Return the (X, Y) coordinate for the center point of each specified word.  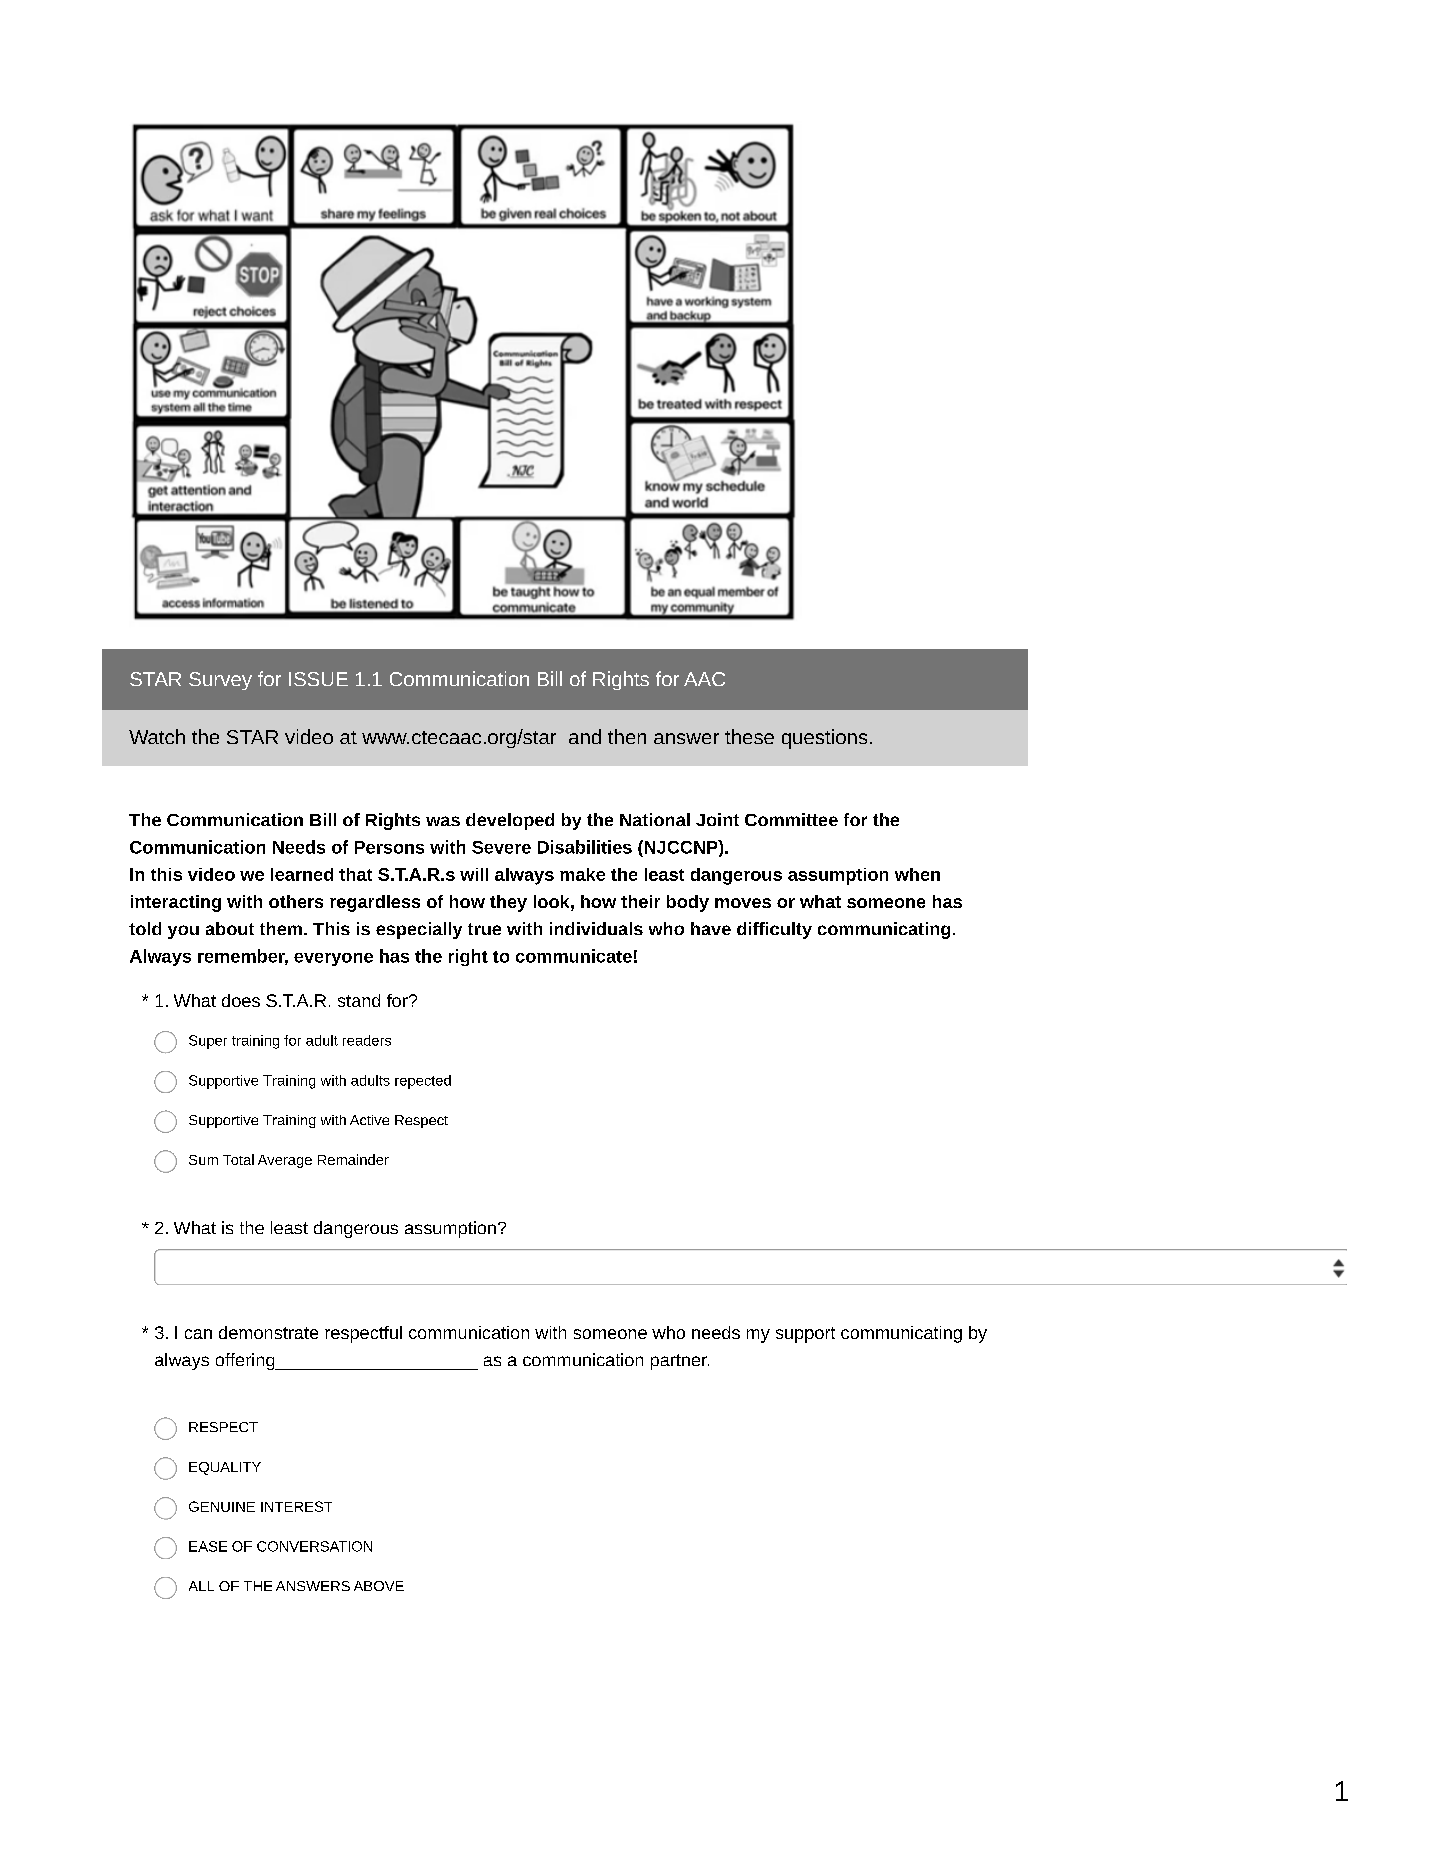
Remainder (353, 1159)
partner (680, 1362)
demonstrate (268, 1332)
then (627, 736)
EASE (208, 1546)
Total (238, 1159)
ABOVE (379, 1586)
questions (824, 739)
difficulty (774, 930)
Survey (220, 681)
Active (369, 1120)
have (711, 928)
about (230, 928)
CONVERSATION (314, 1546)
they (508, 903)
